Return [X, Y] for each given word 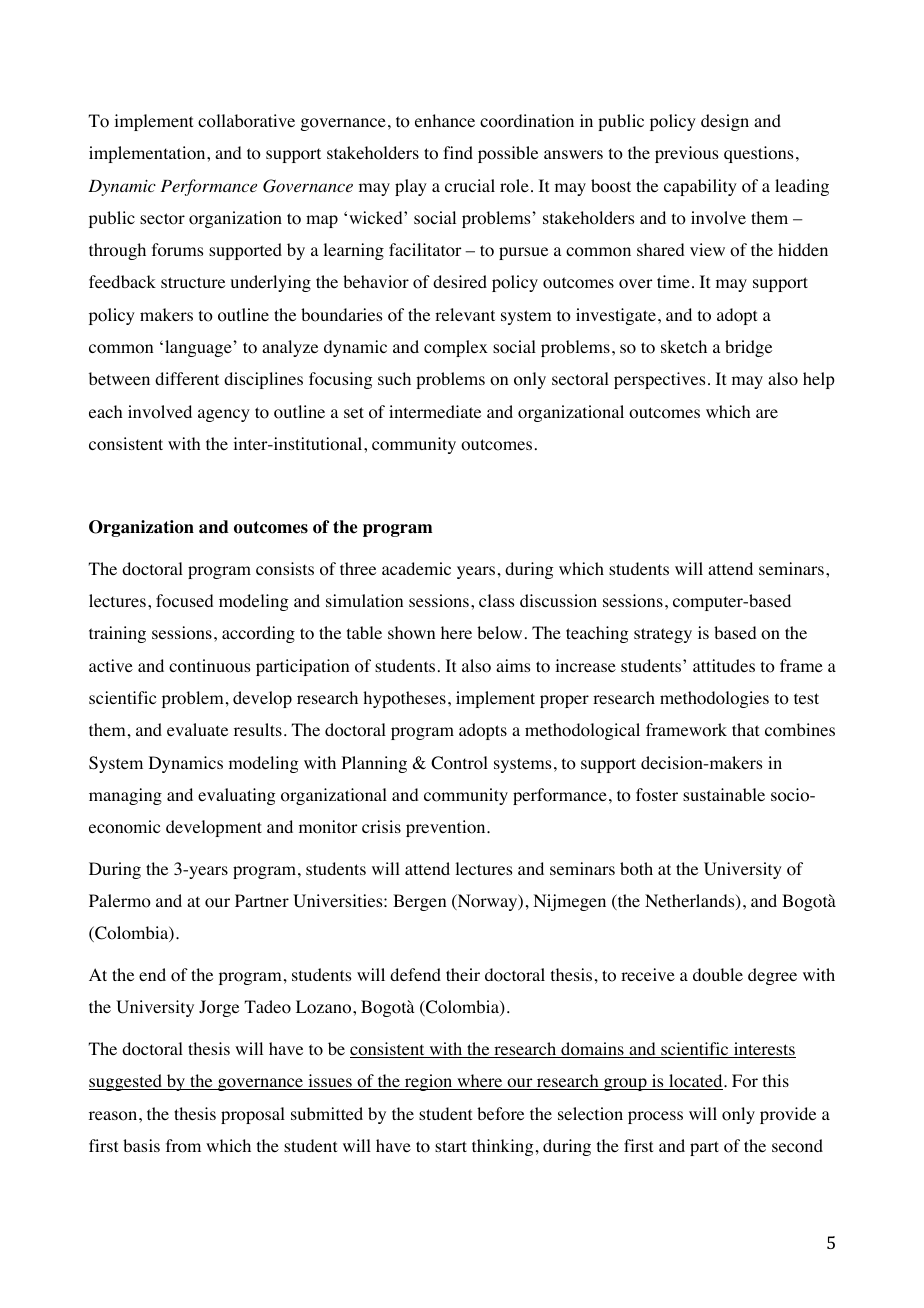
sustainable [724, 794]
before [500, 1114]
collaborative [246, 121]
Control [459, 763]
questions [758, 154]
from [183, 1146]
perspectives [659, 380]
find [458, 152]
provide [788, 1115]
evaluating [236, 796]
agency [224, 415]
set [354, 412]
